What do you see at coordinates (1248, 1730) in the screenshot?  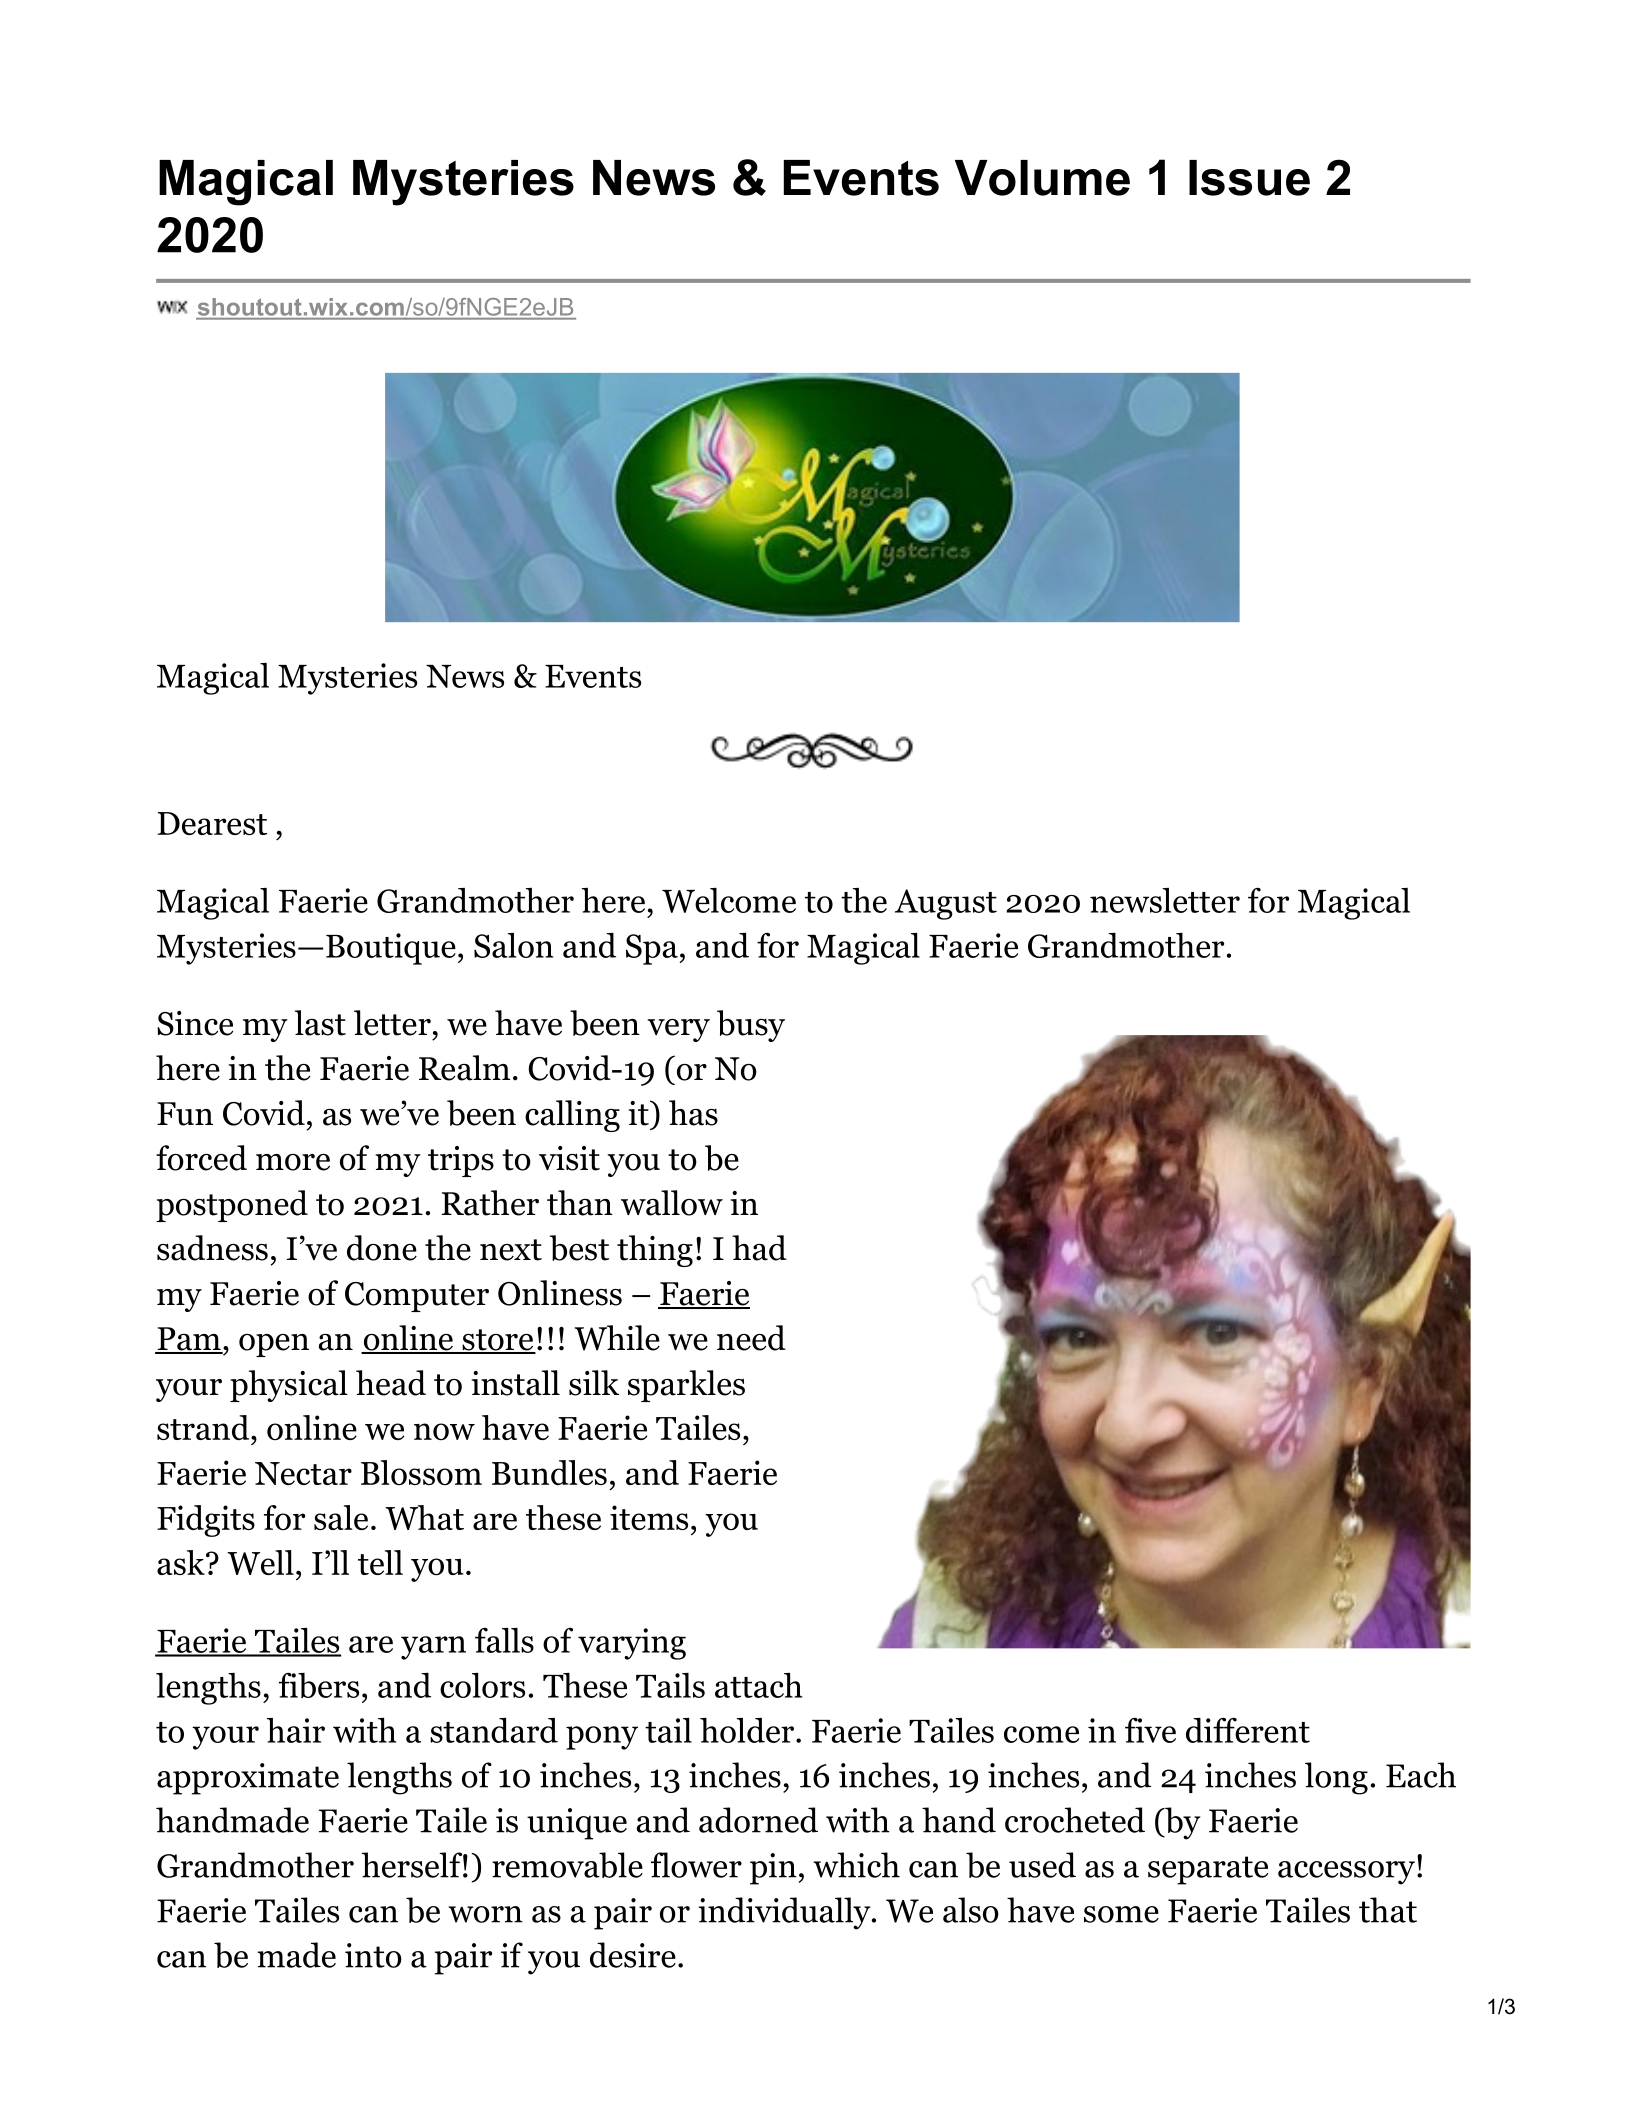 I see `different` at bounding box center [1248, 1730].
